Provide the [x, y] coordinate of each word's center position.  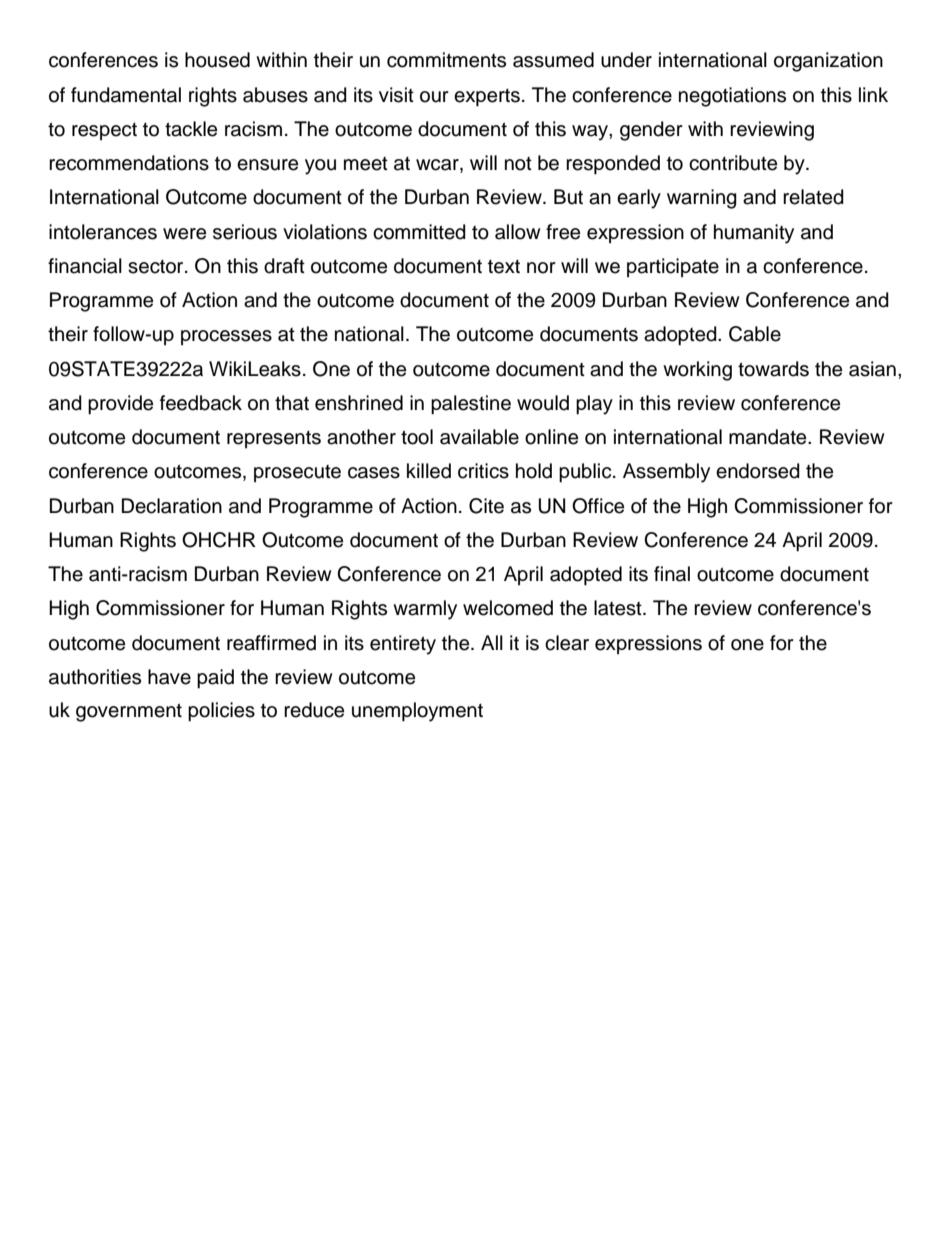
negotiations [732, 97]
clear [567, 643]
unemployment [417, 712]
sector [157, 267]
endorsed [758, 471]
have [169, 677]
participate [673, 267]
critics [483, 471]
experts [487, 98]
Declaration [172, 506]
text [504, 267]
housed [217, 60]
